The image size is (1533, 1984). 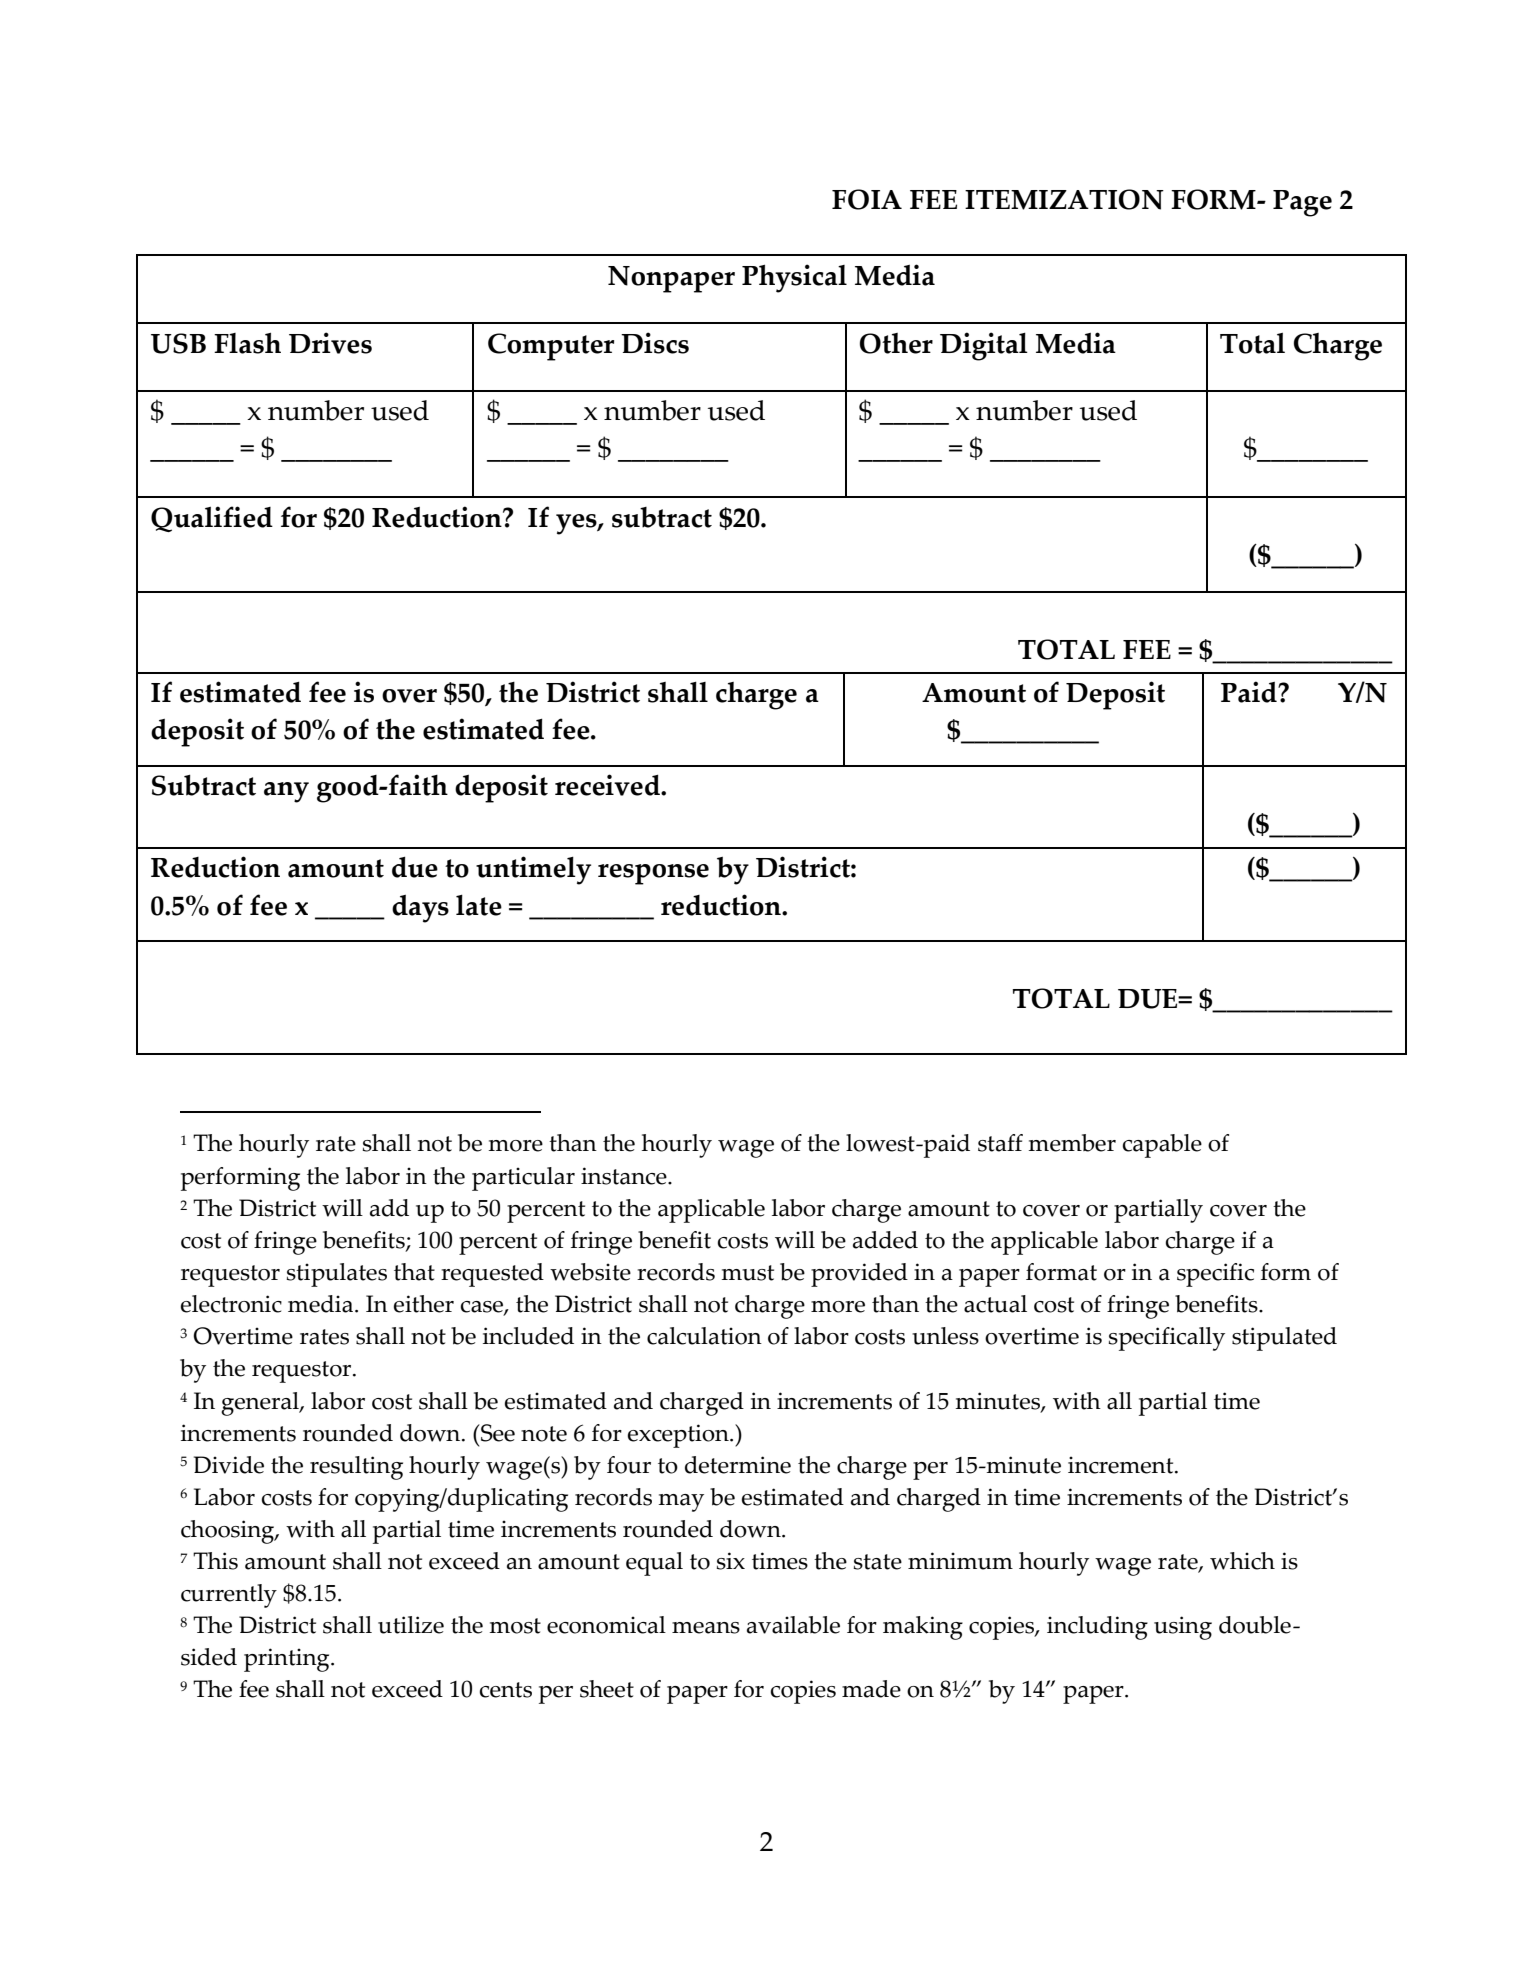 What do you see at coordinates (984, 346) in the screenshot?
I see `Digital` at bounding box center [984, 346].
